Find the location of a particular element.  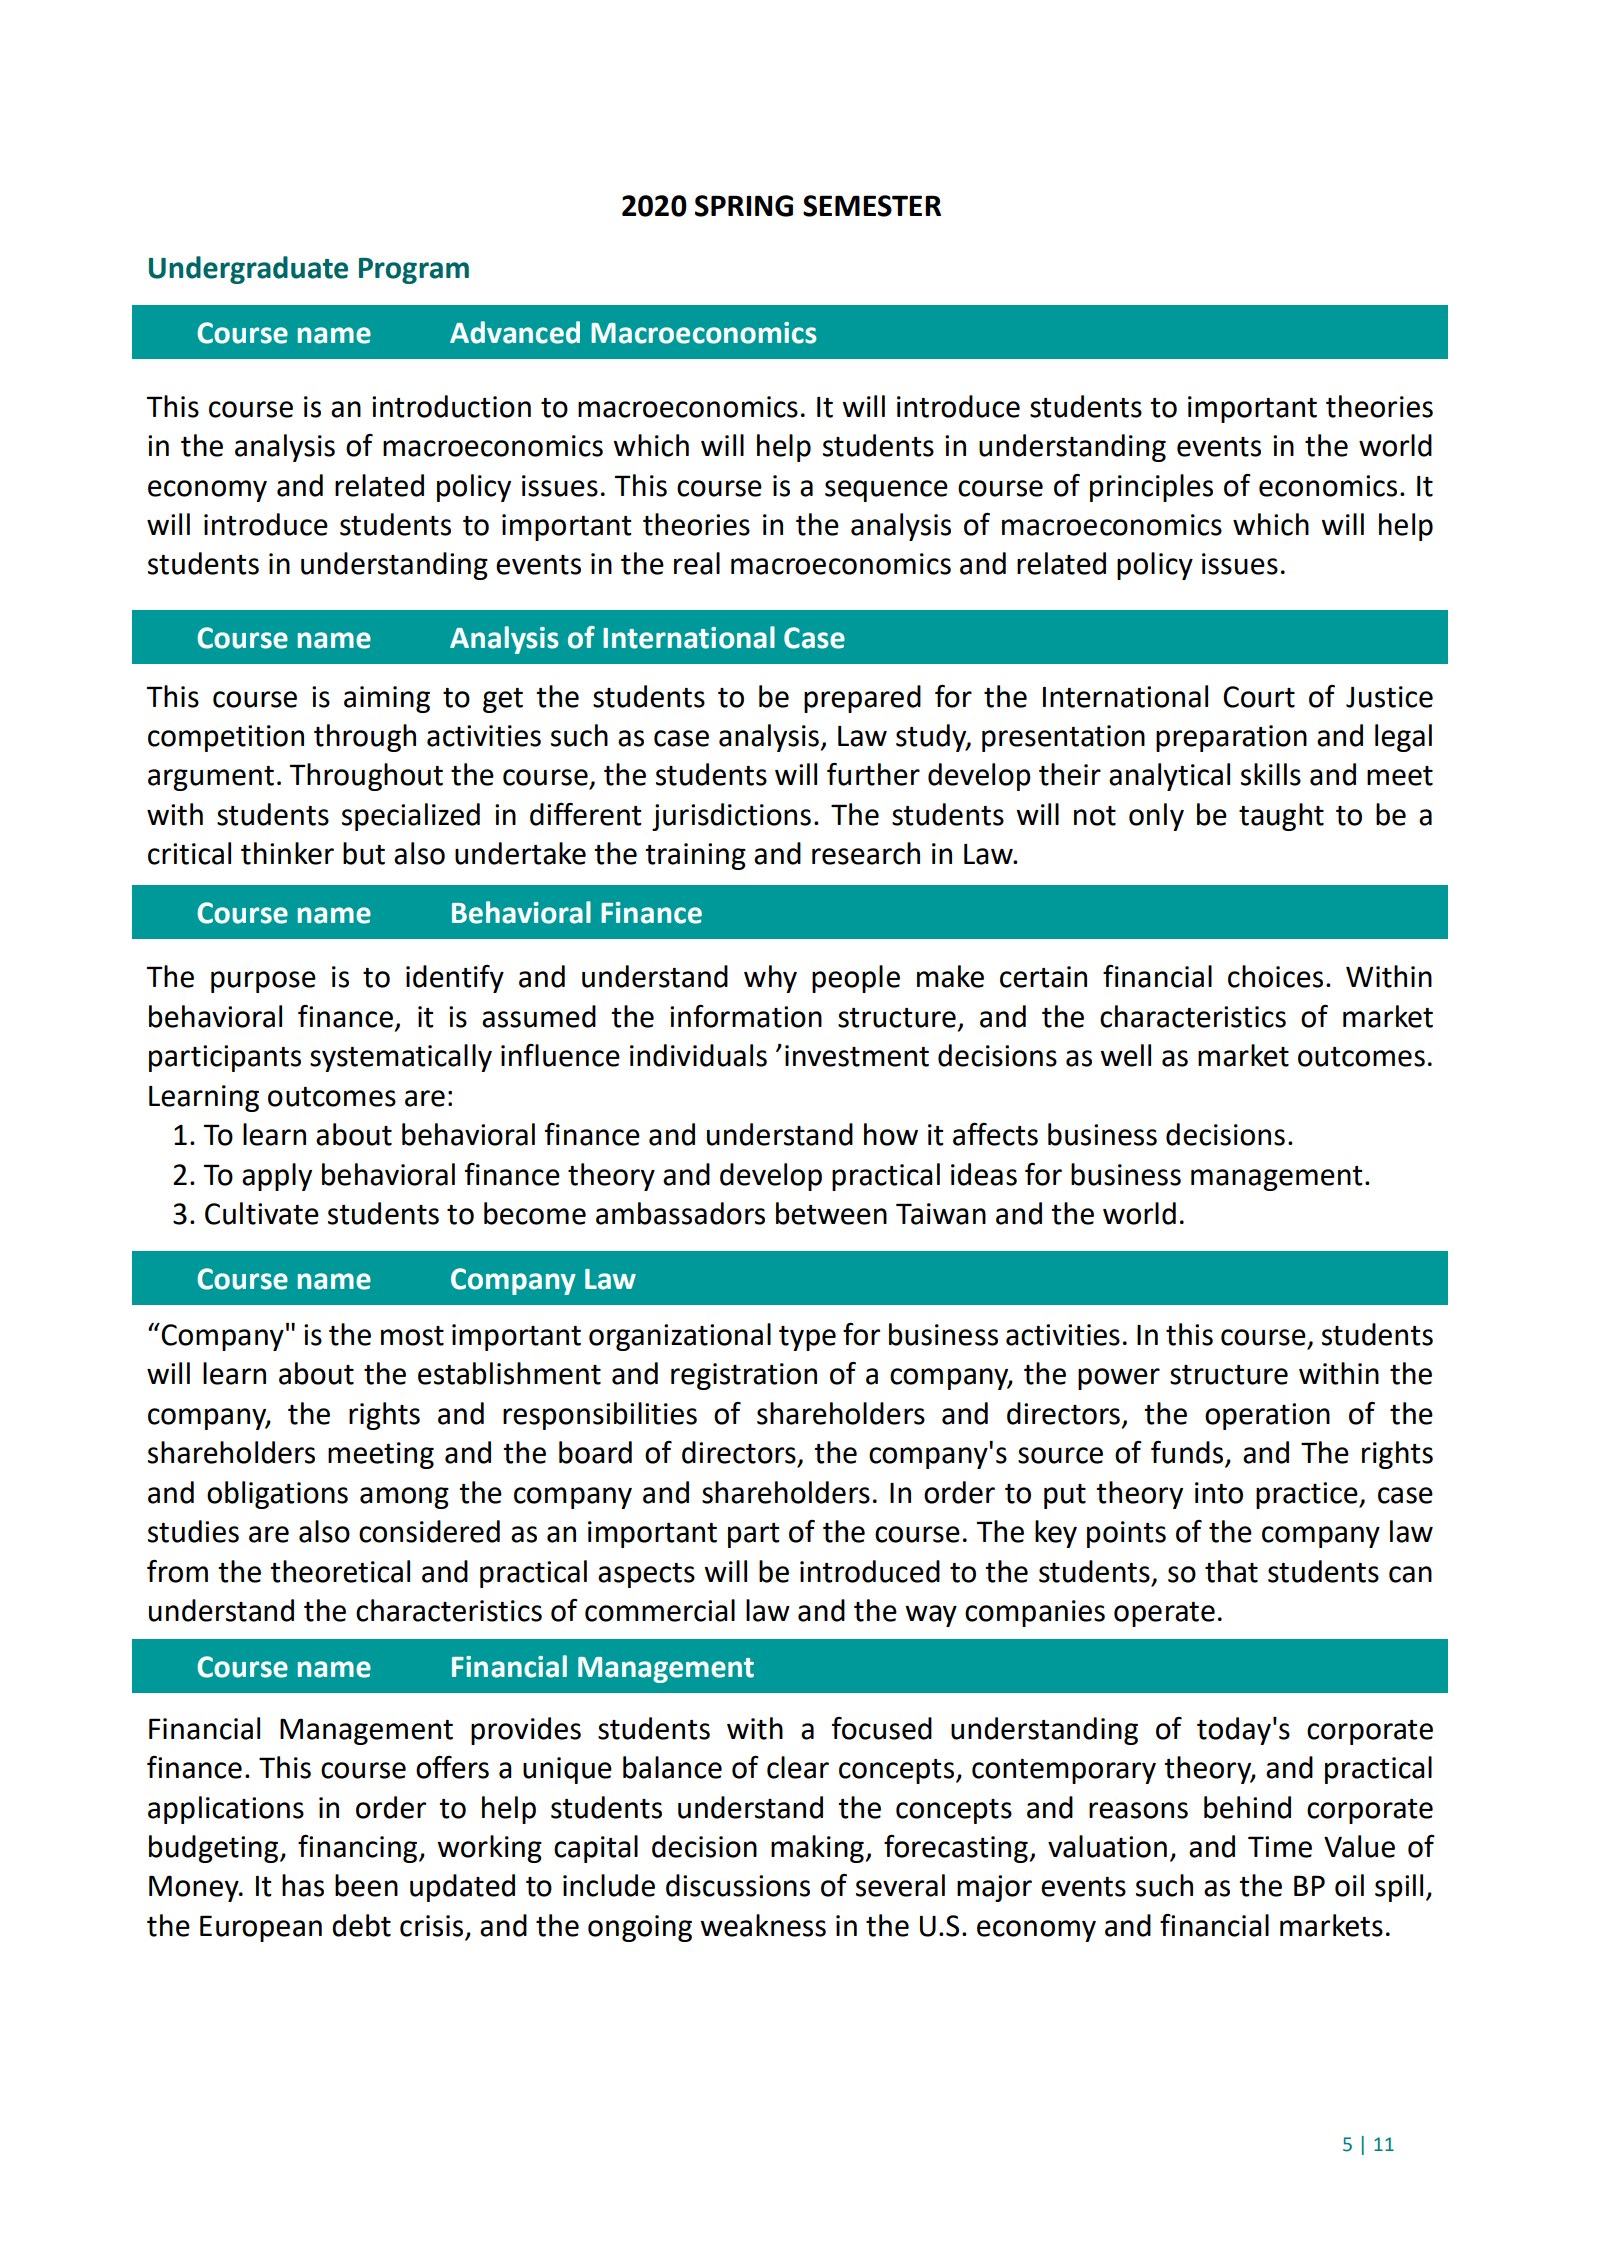

making is located at coordinates (817, 1849).
